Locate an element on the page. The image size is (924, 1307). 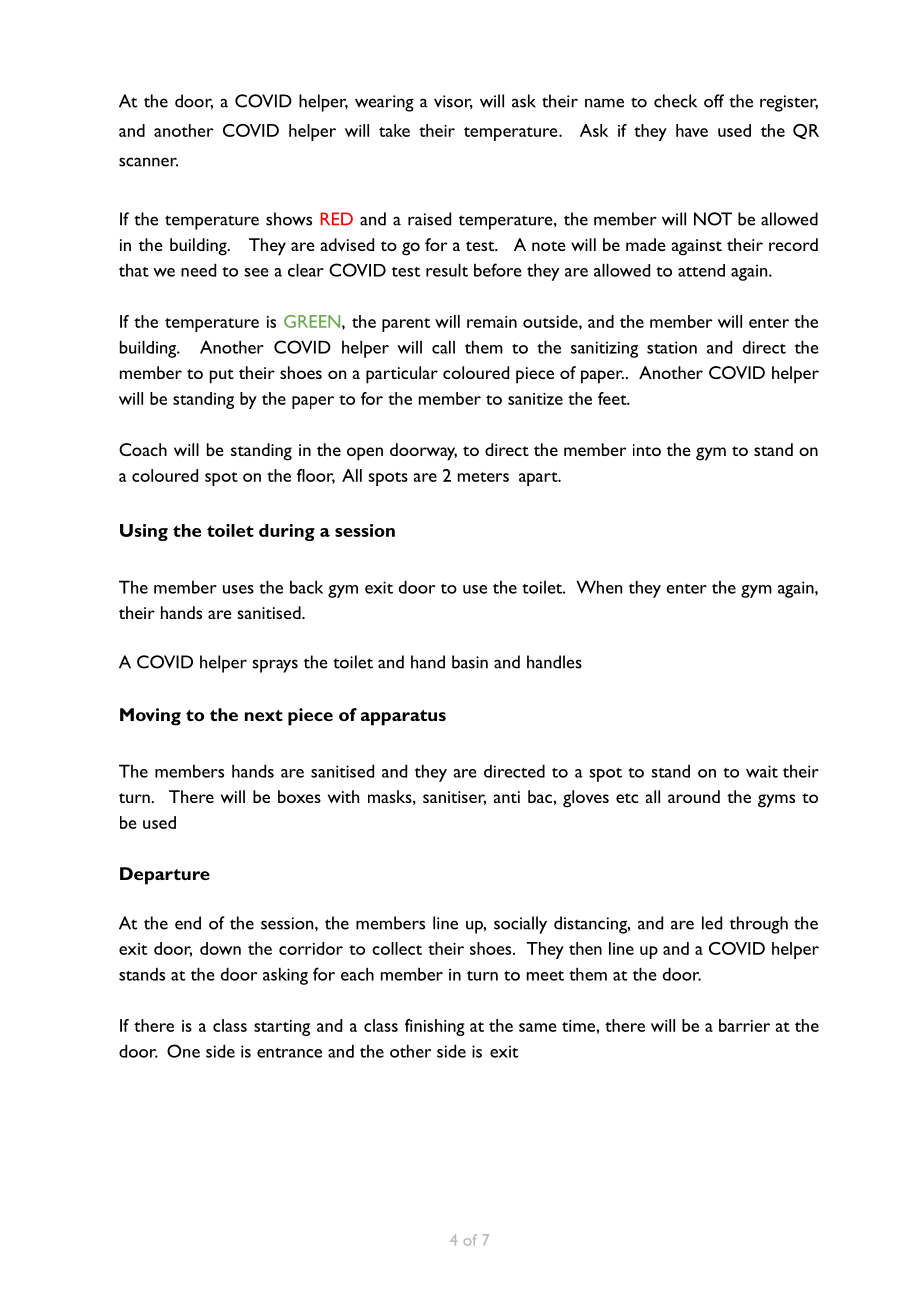
wait is located at coordinates (762, 771).
